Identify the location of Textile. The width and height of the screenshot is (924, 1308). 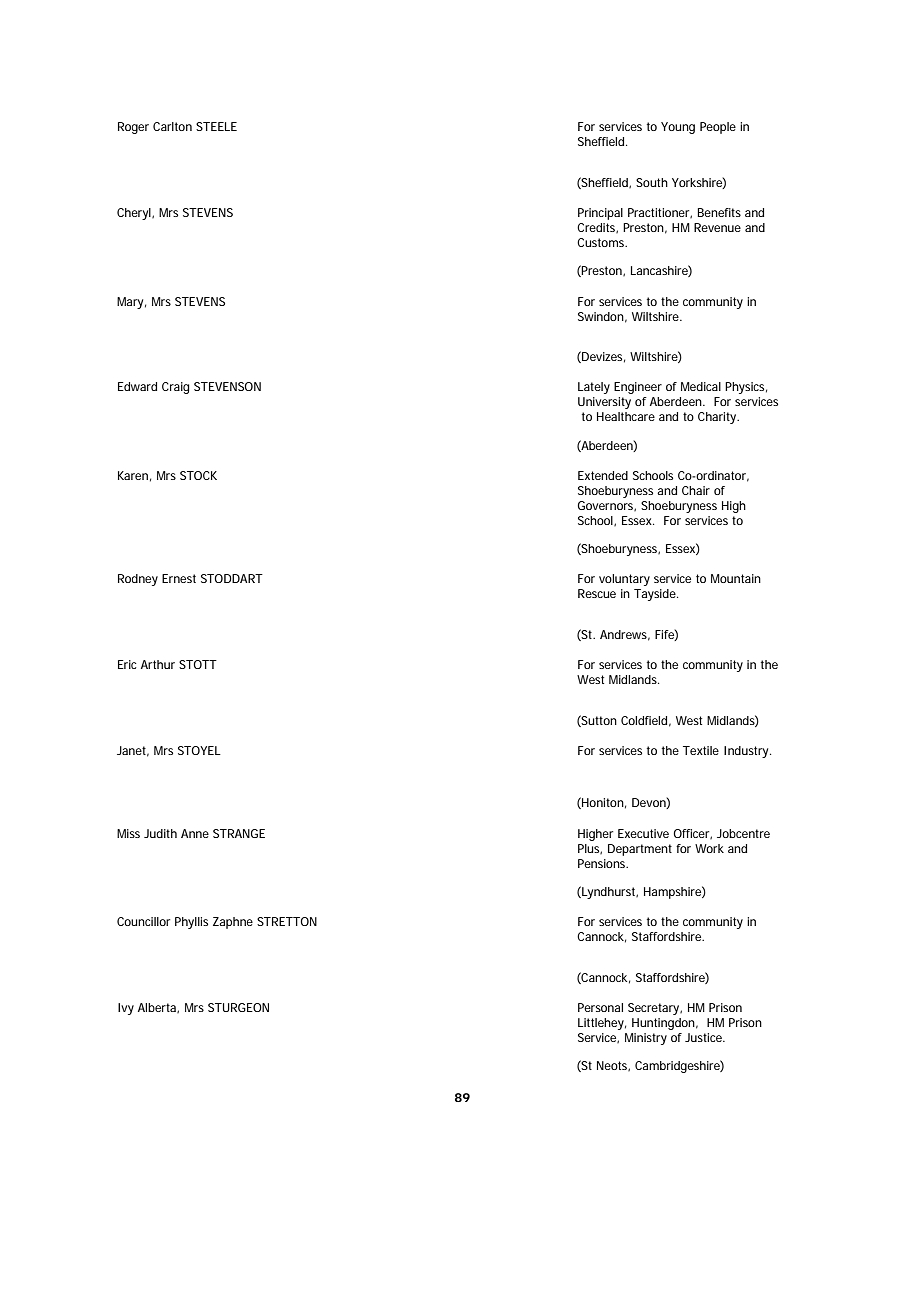
(701, 750).
